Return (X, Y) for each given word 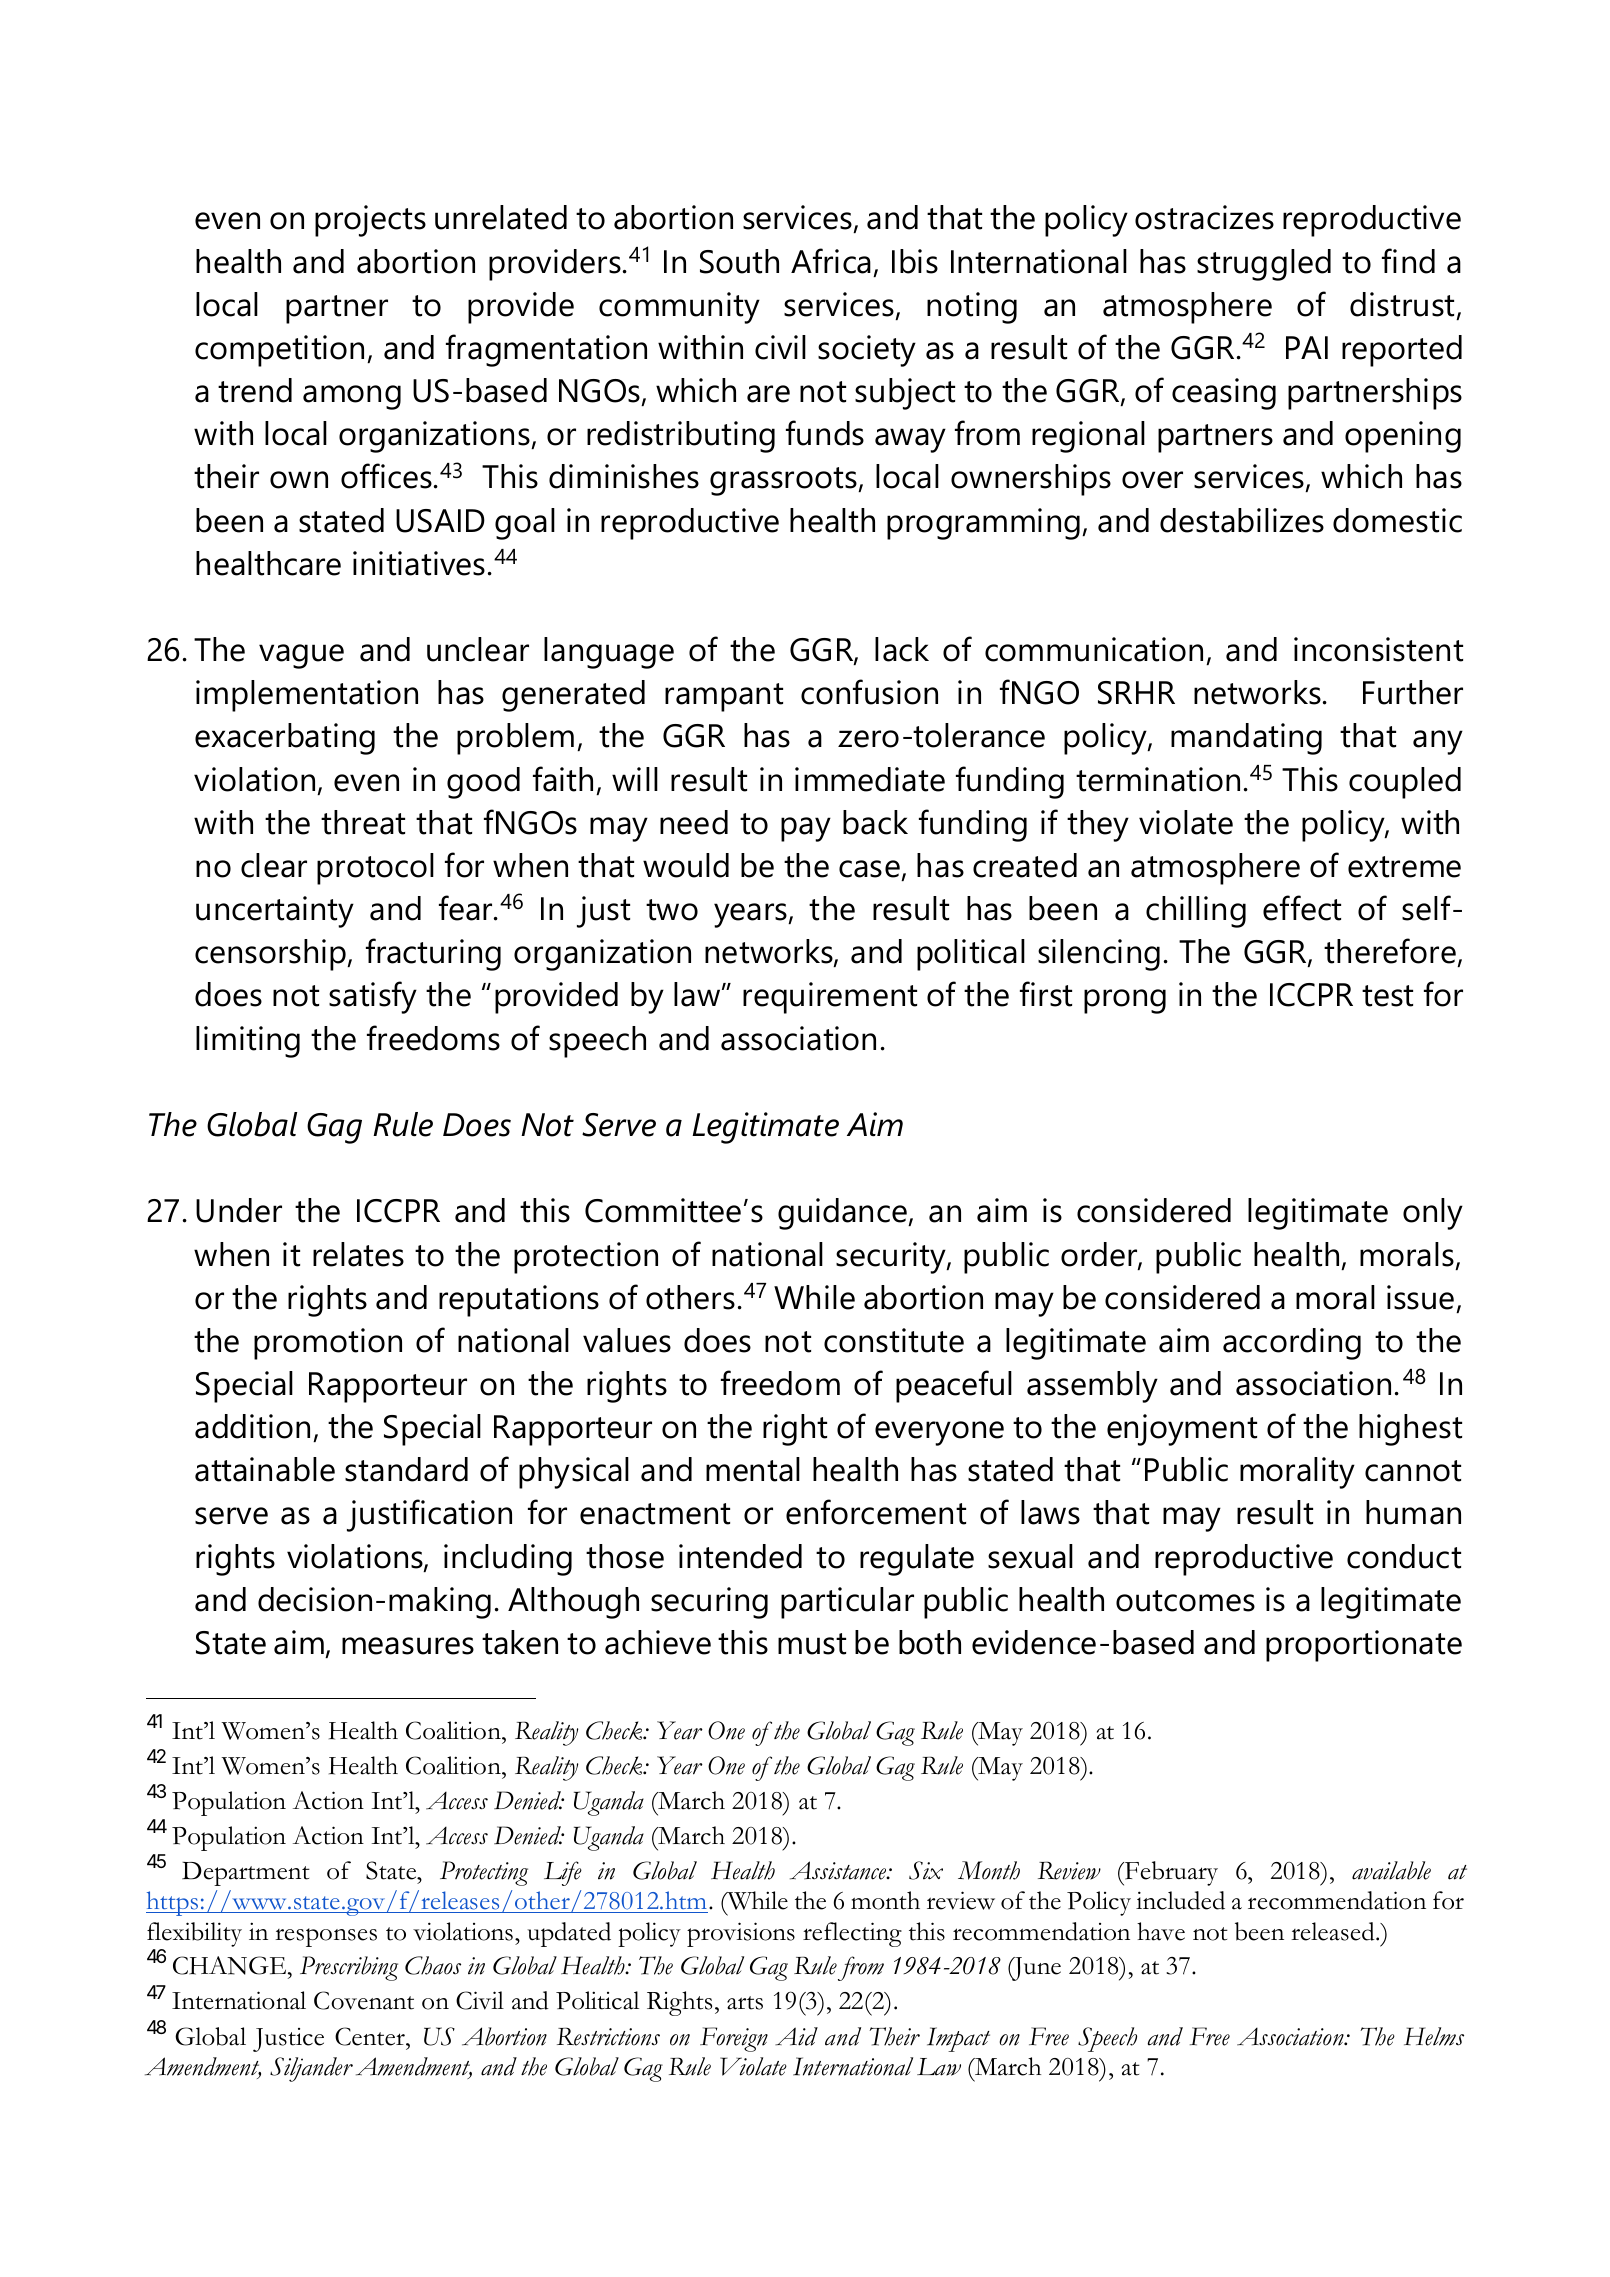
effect (1302, 908)
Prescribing (349, 1968)
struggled (1264, 265)
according (1292, 1344)
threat (363, 822)
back (875, 822)
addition (252, 1426)
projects (370, 221)
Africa (831, 261)
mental (753, 1469)
